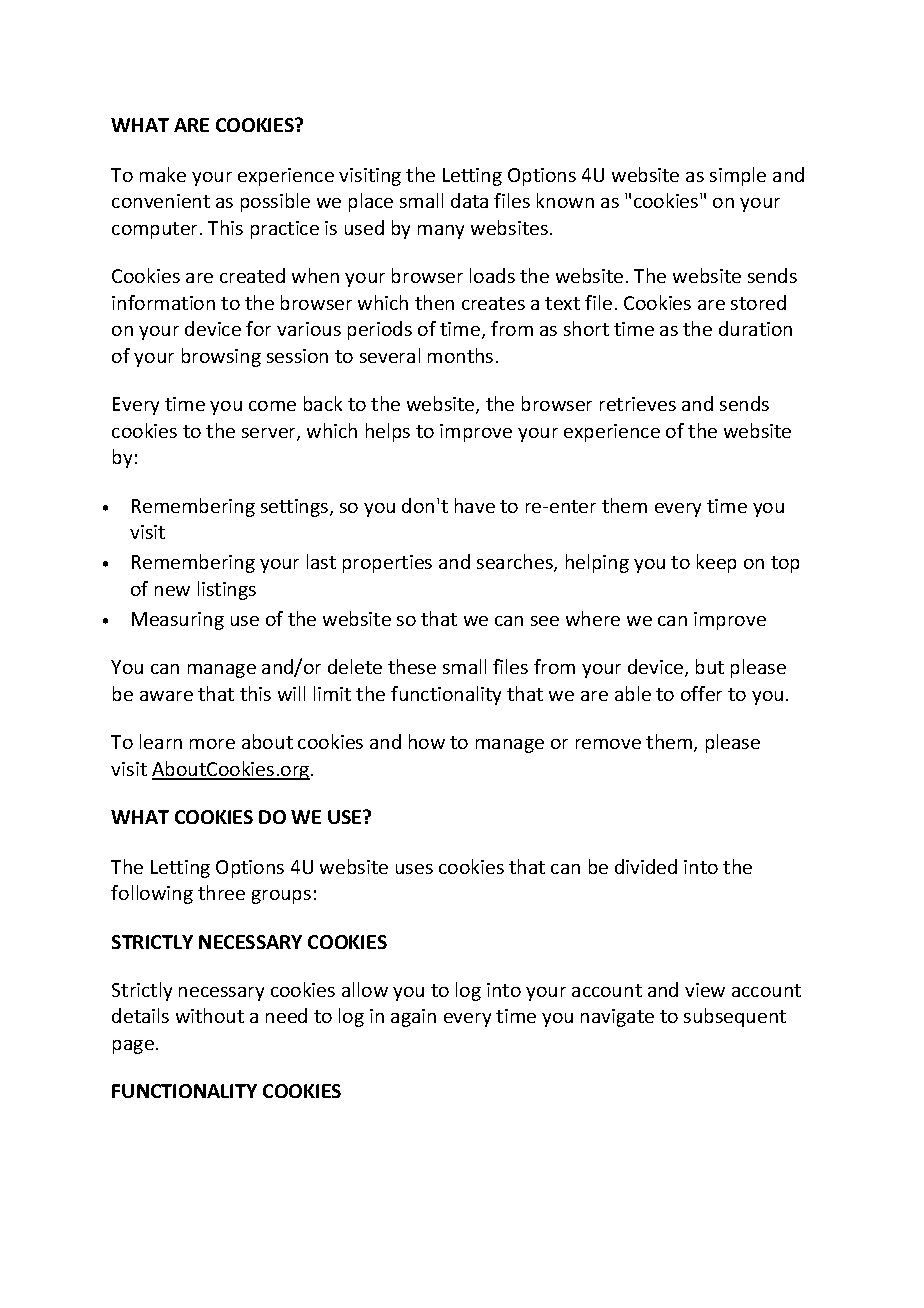 The width and height of the screenshot is (924, 1308). I want to click on months, so click(460, 355).
